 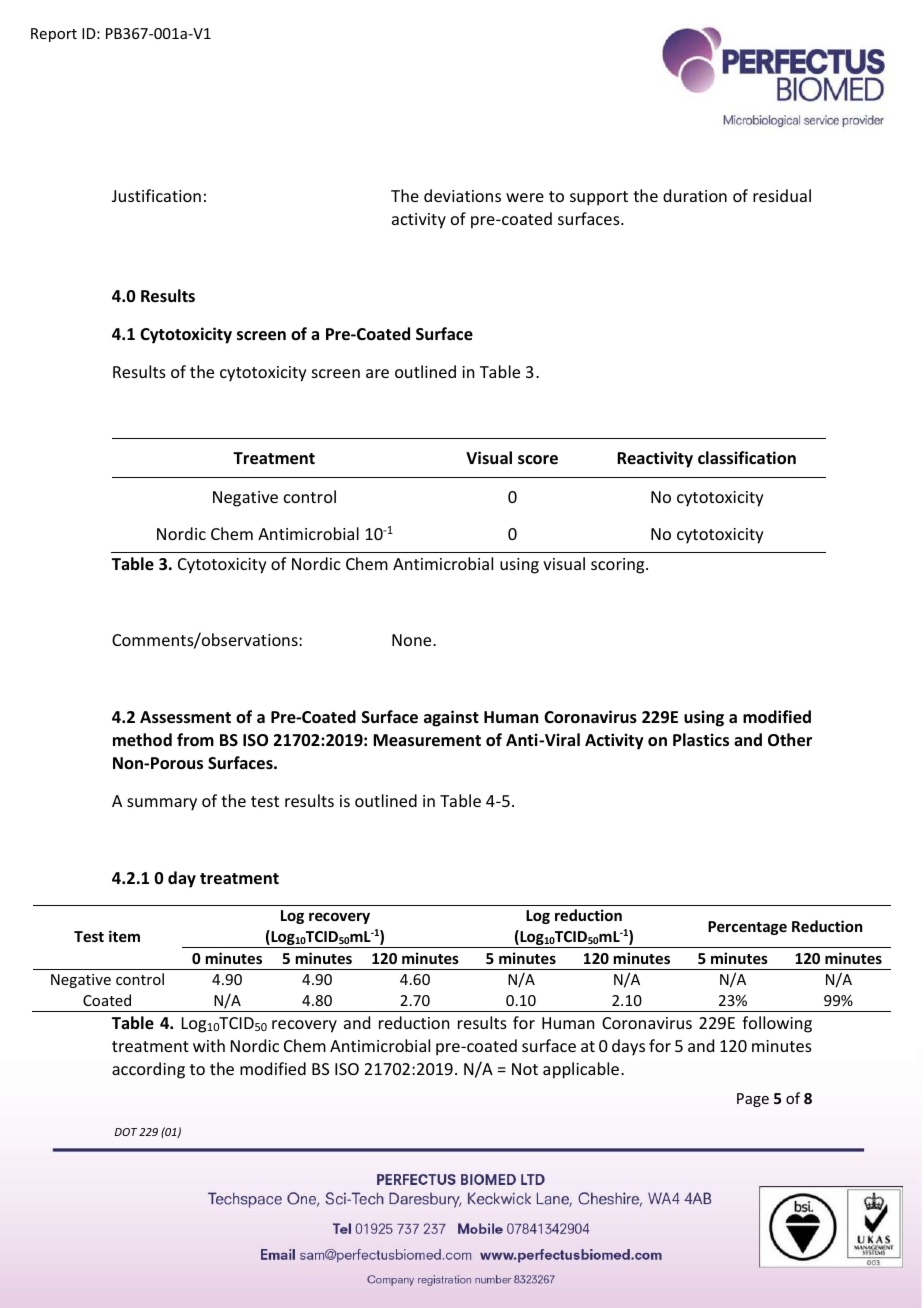 I want to click on None, so click(x=413, y=640).
